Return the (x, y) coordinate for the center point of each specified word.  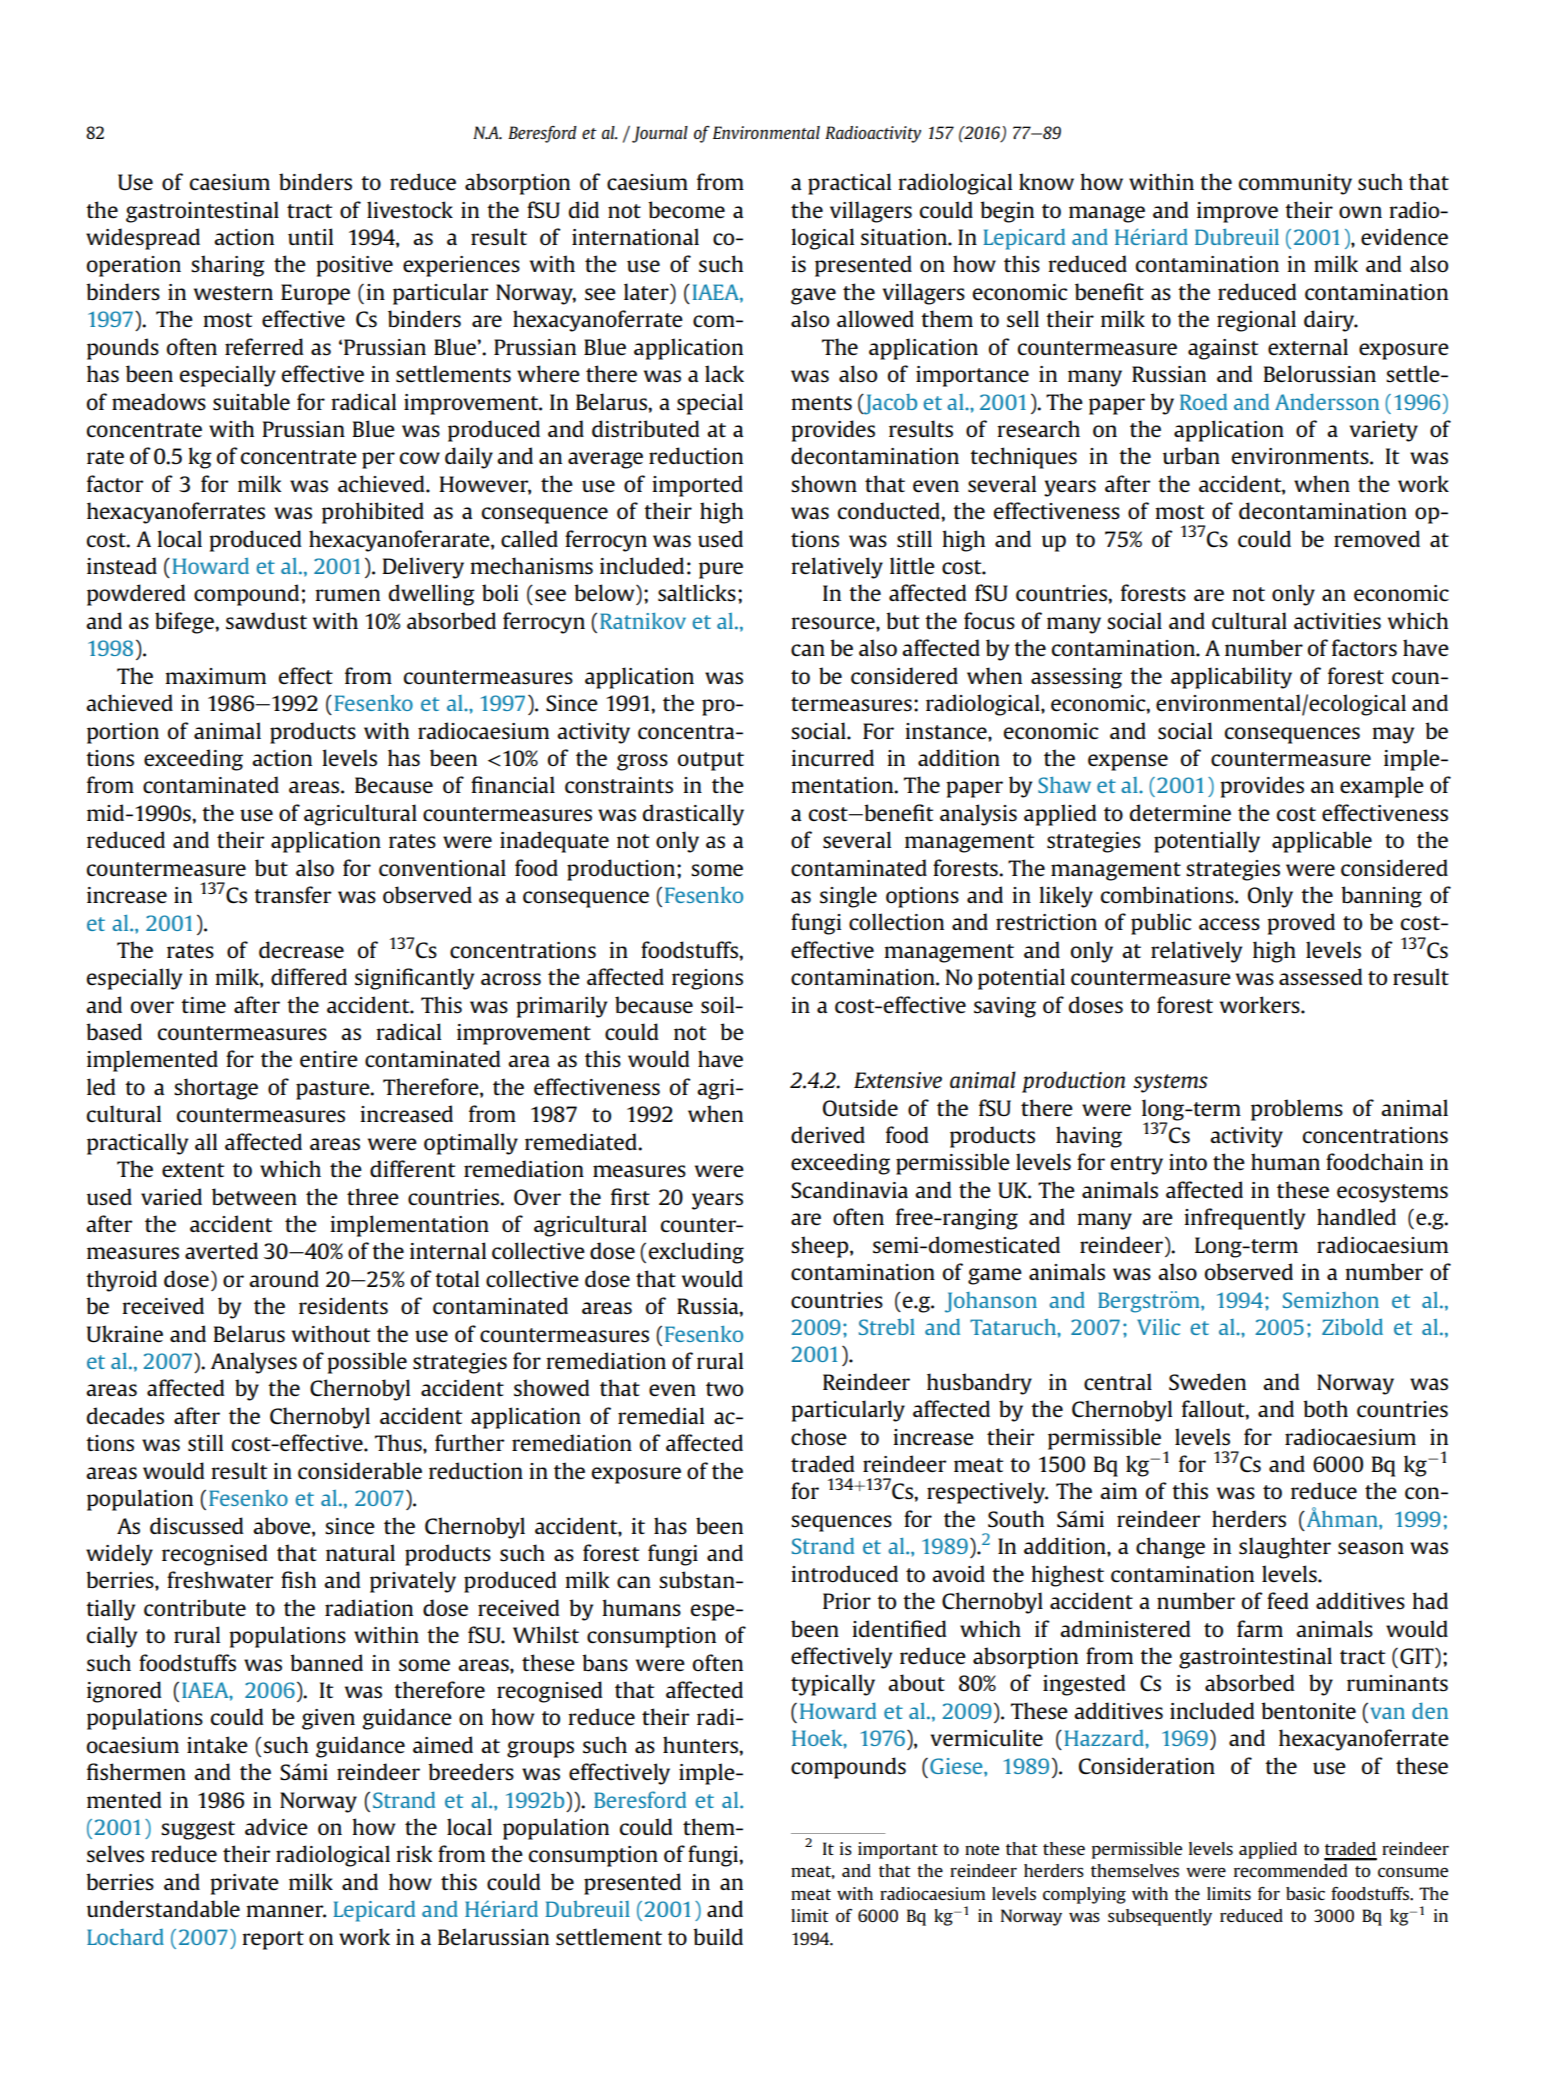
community (1295, 184)
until (310, 236)
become (686, 209)
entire (329, 1059)
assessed (1321, 977)
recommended (1290, 1870)
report (273, 1940)
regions (707, 979)
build (718, 1936)
